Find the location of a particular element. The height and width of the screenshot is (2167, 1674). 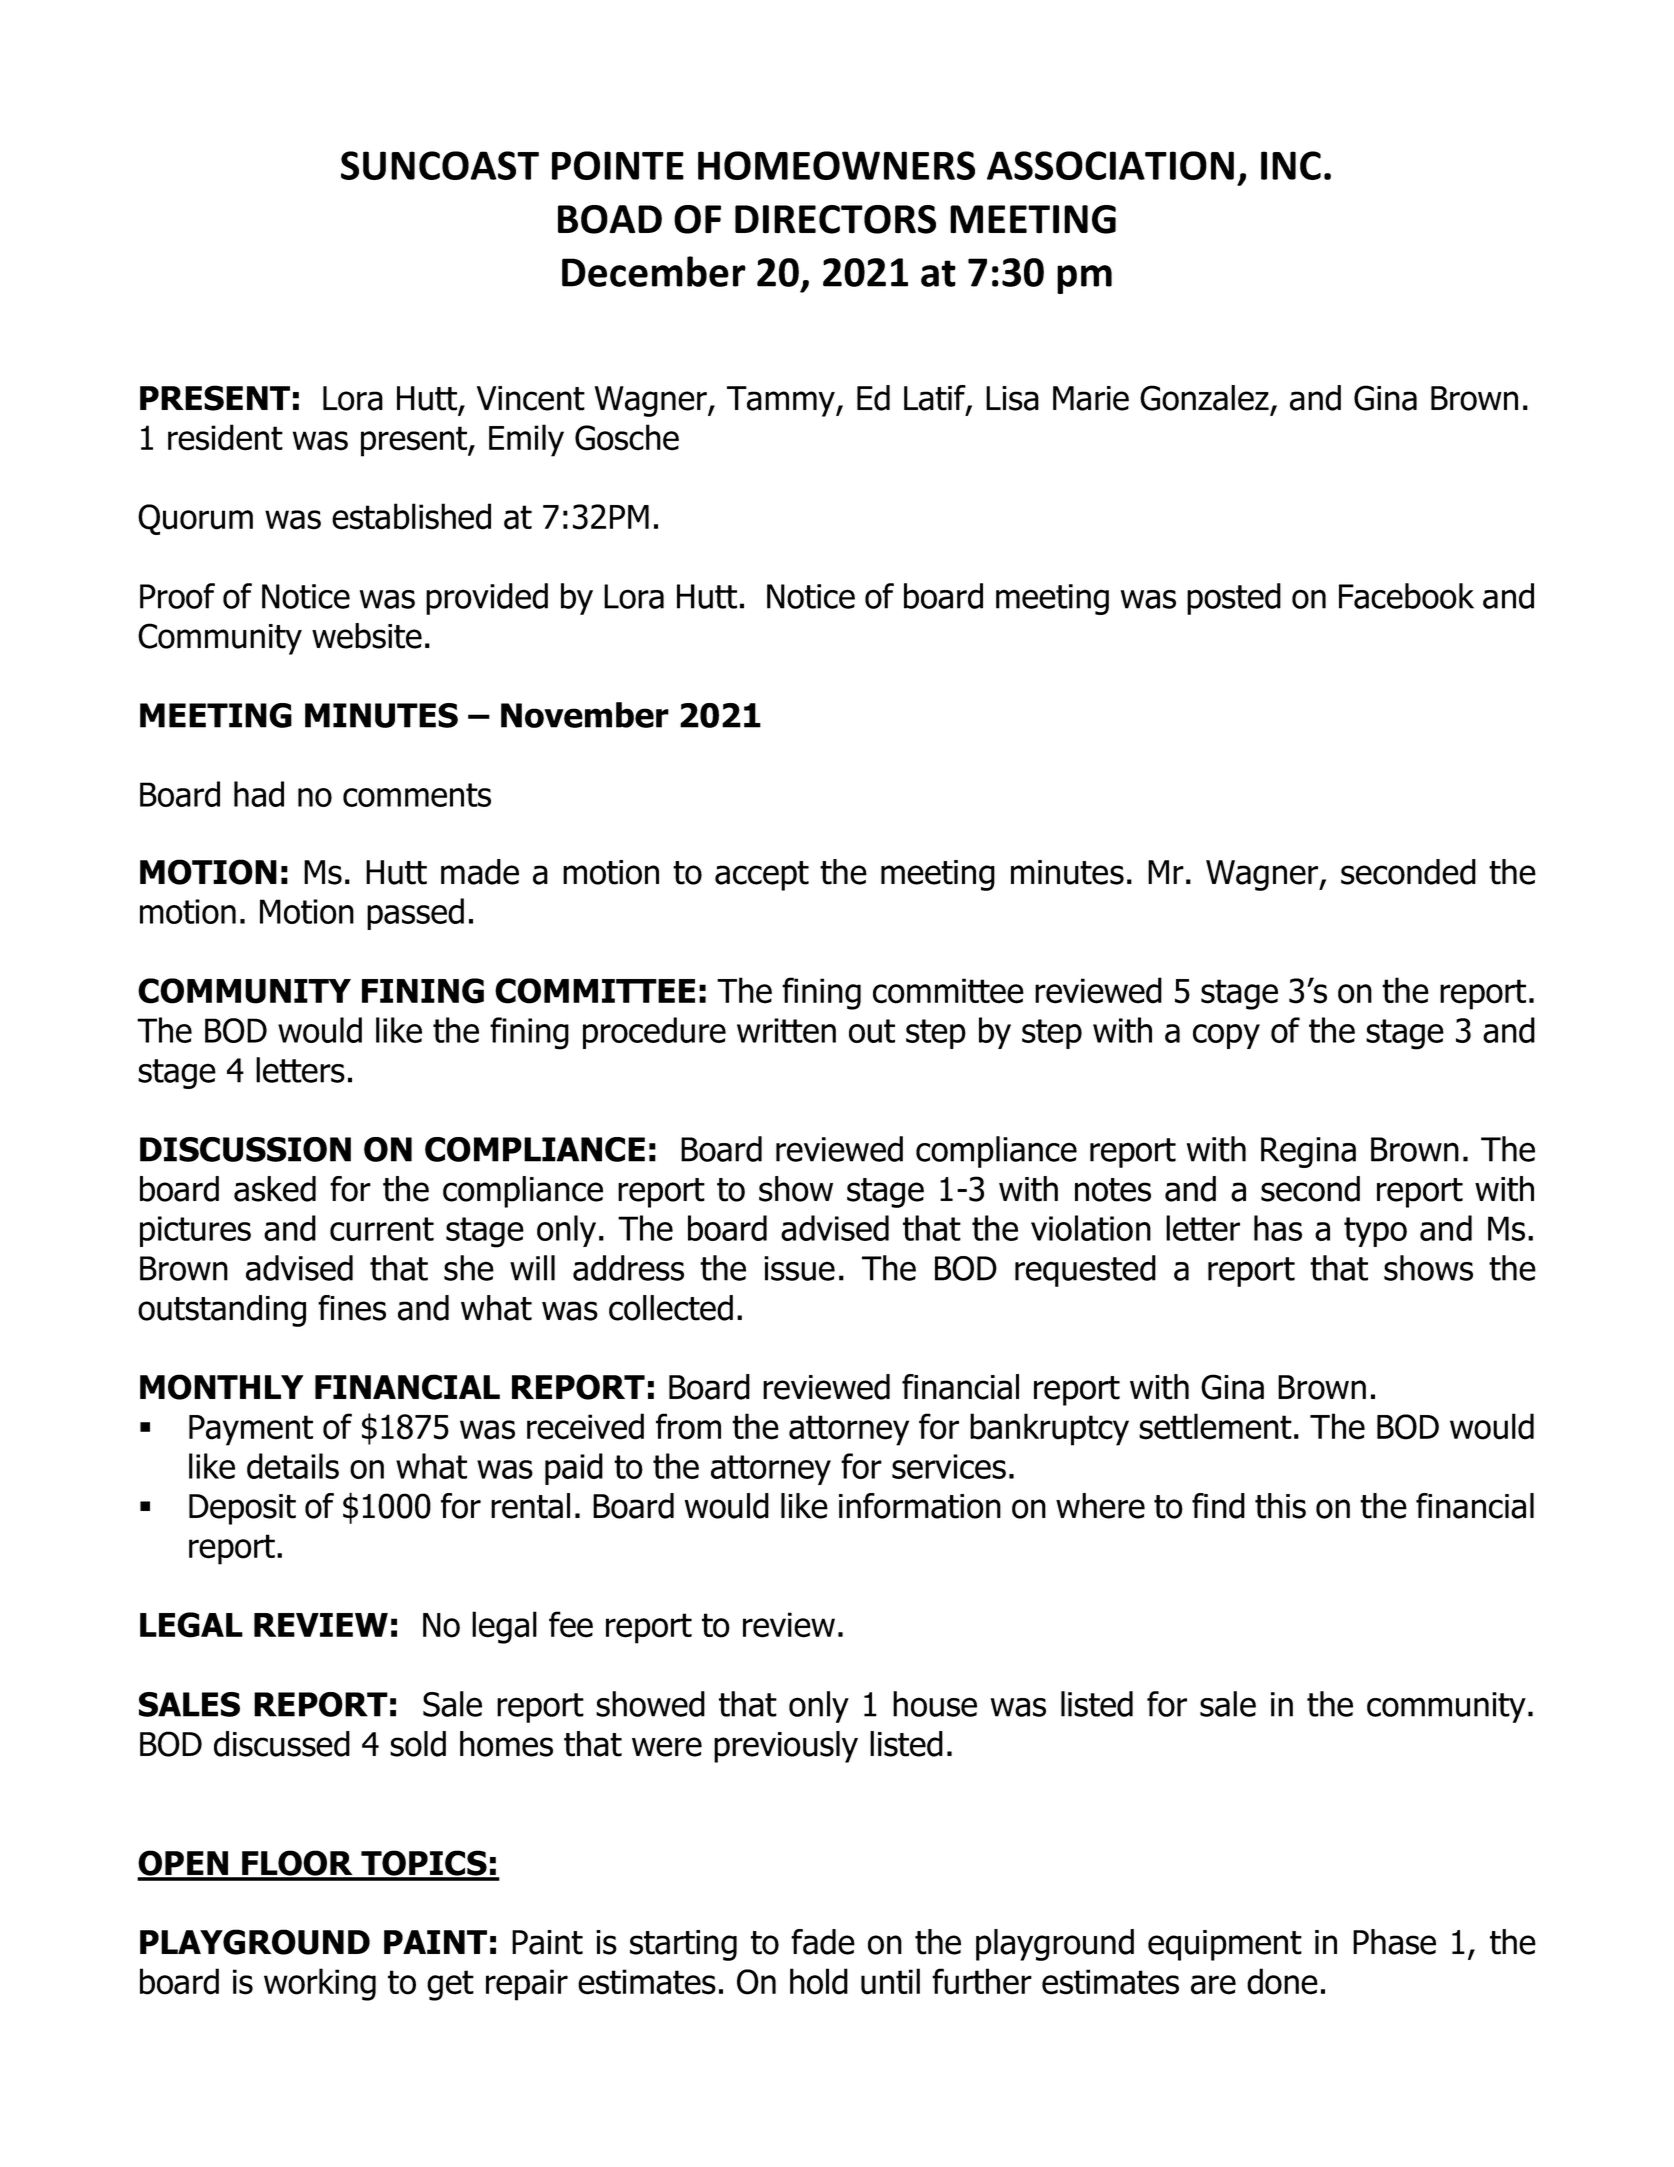

working is located at coordinates (320, 1984).
